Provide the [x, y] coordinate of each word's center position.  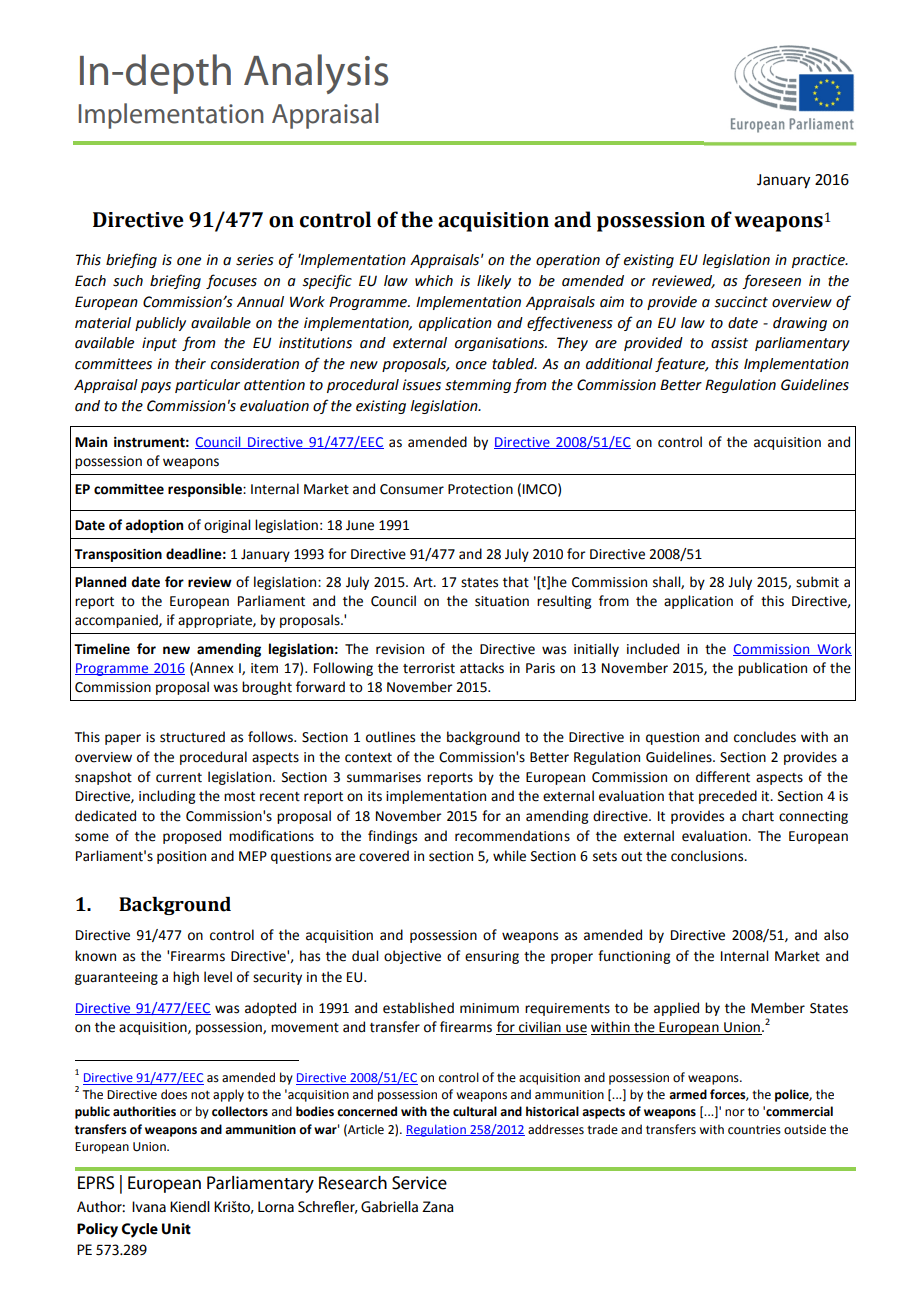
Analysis [316, 74]
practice [819, 261]
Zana [438, 1207]
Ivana [149, 1206]
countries [754, 1130]
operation [568, 261]
